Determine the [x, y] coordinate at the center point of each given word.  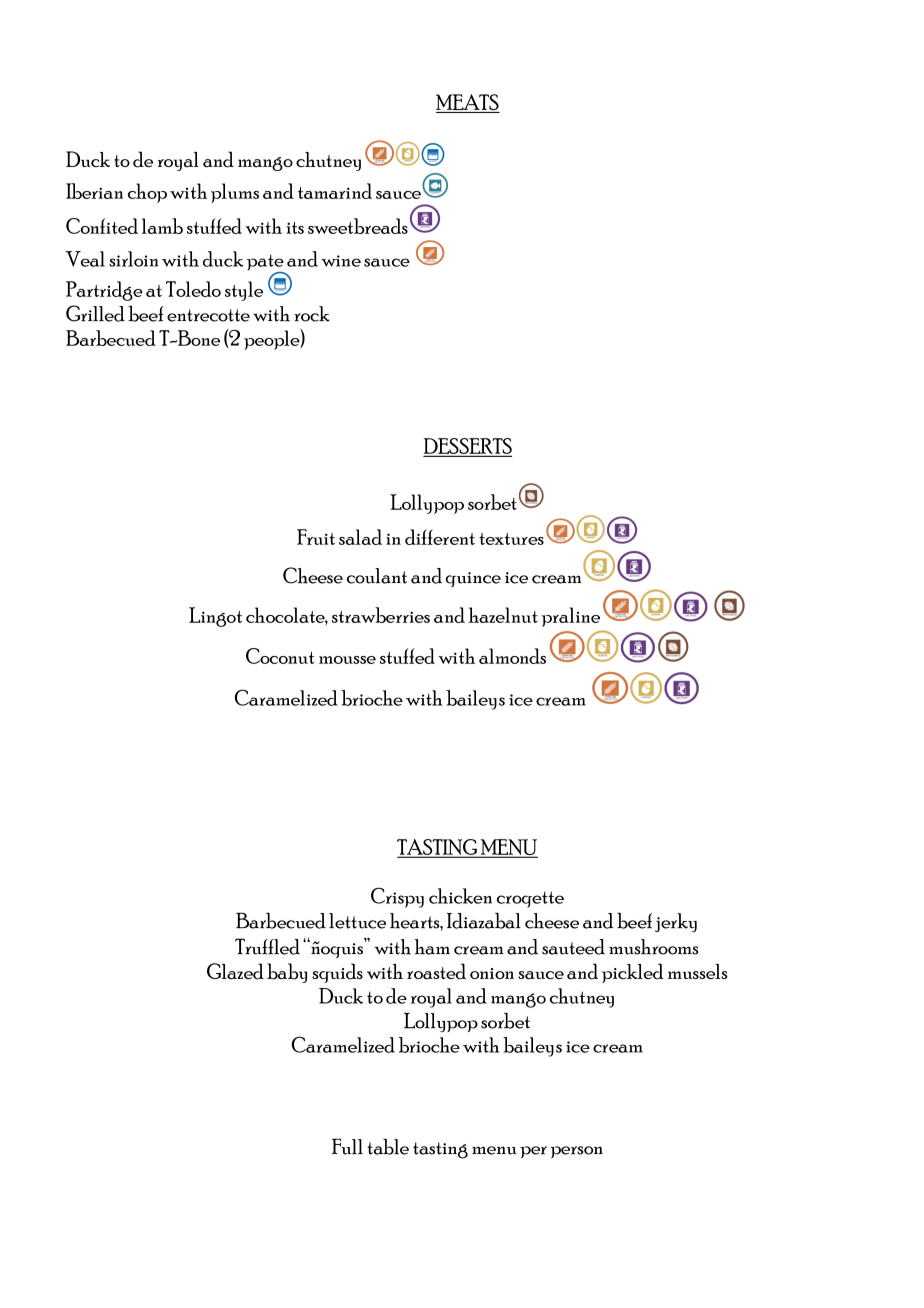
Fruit [316, 537]
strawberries [381, 615]
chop [147, 193]
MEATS [468, 103]
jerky [676, 922]
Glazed [235, 971]
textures [511, 539]
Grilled [95, 313]
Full [347, 1146]
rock [312, 314]
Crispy [397, 897]
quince [473, 579]
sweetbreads [358, 226]
